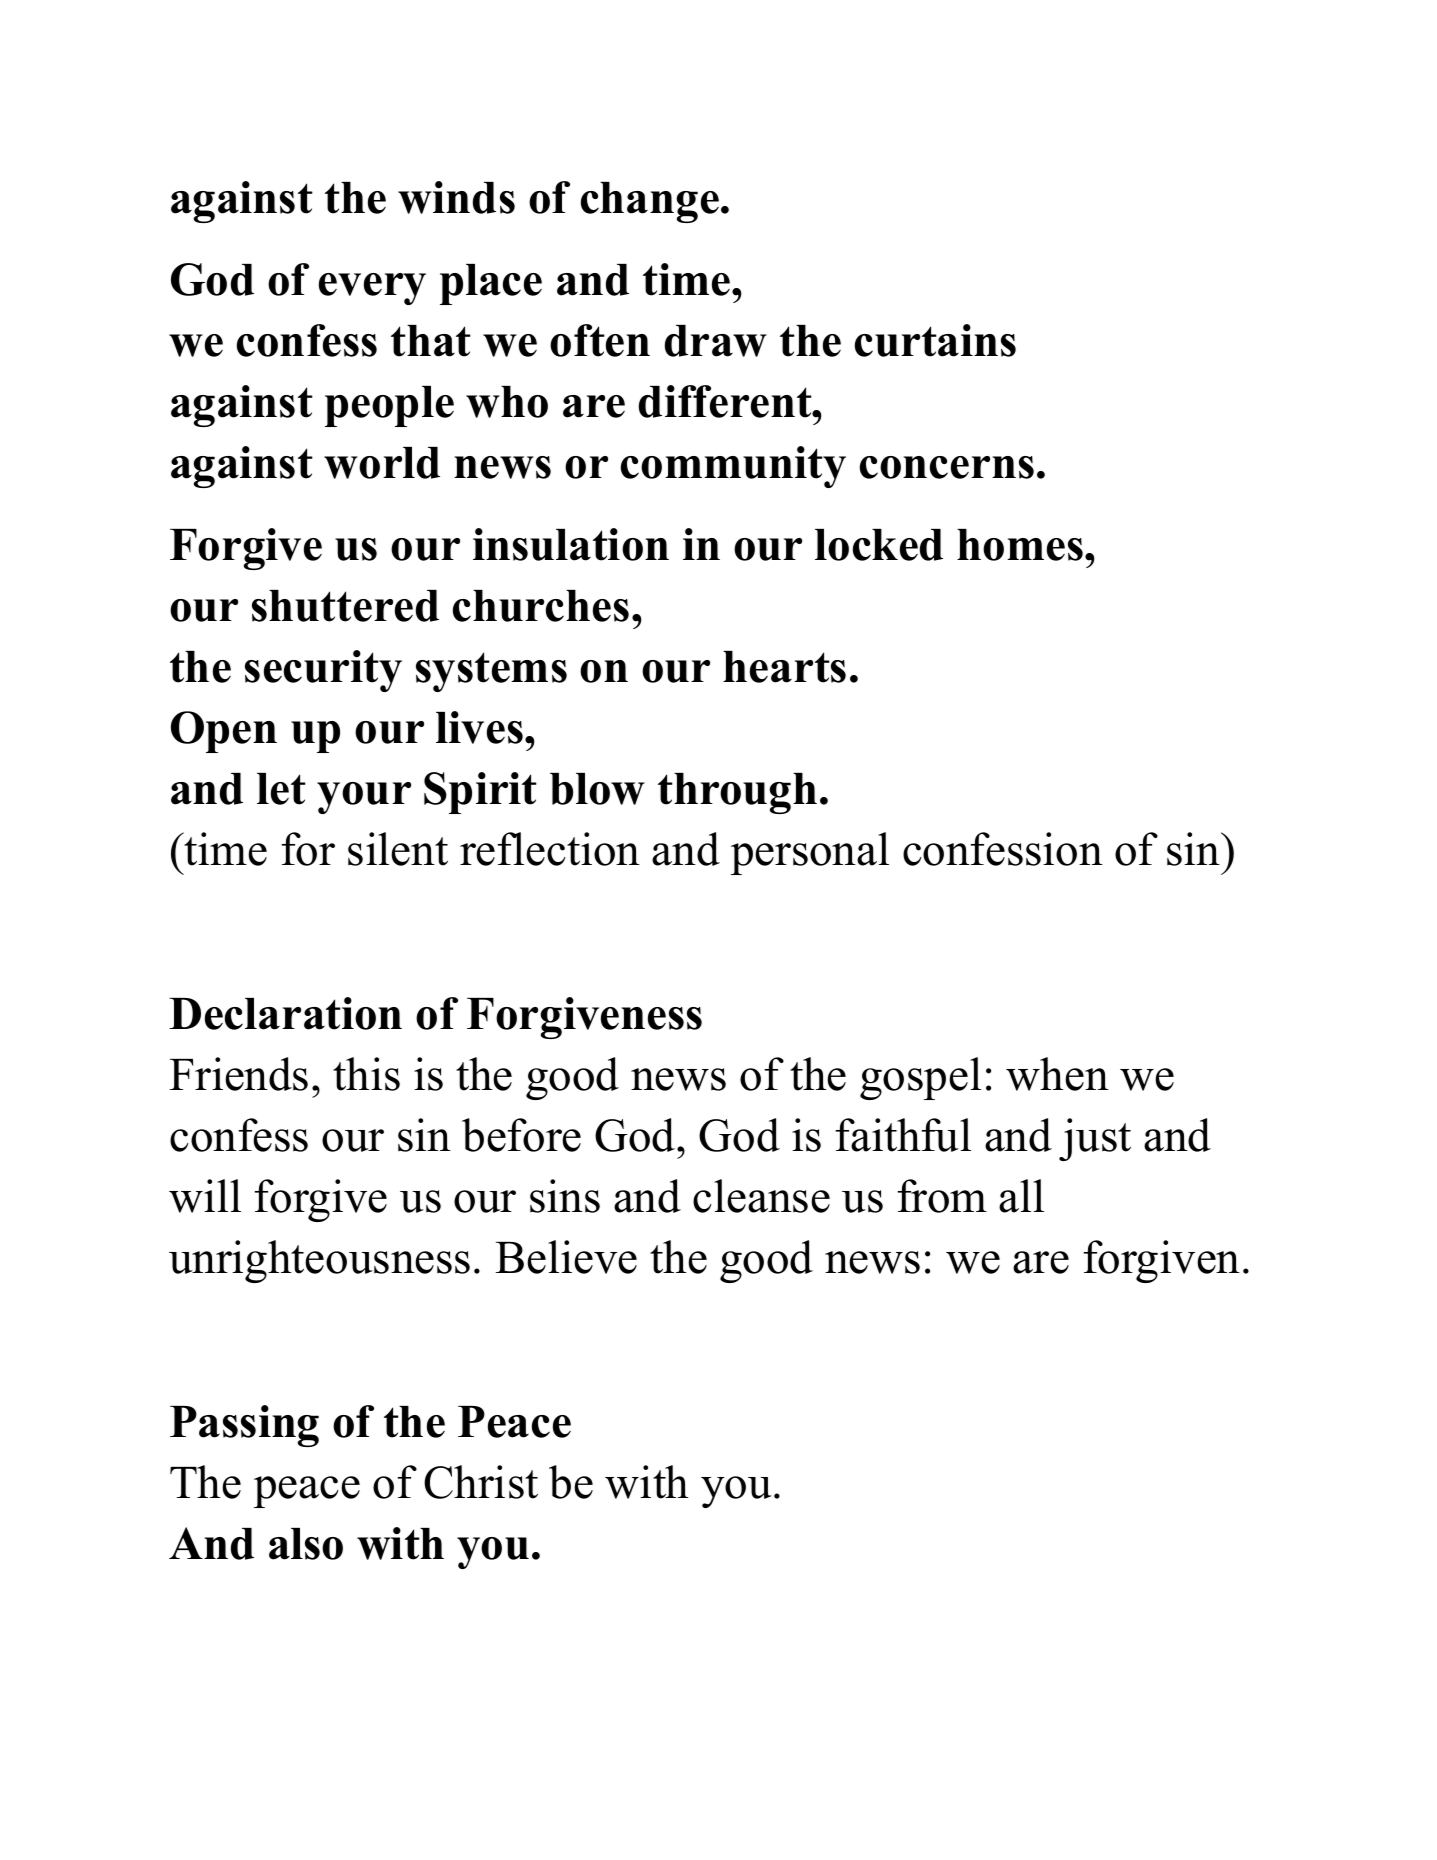 This screenshot has width=1437, height=1860. Describe the element at coordinates (716, 341) in the screenshot. I see `draw` at that location.
